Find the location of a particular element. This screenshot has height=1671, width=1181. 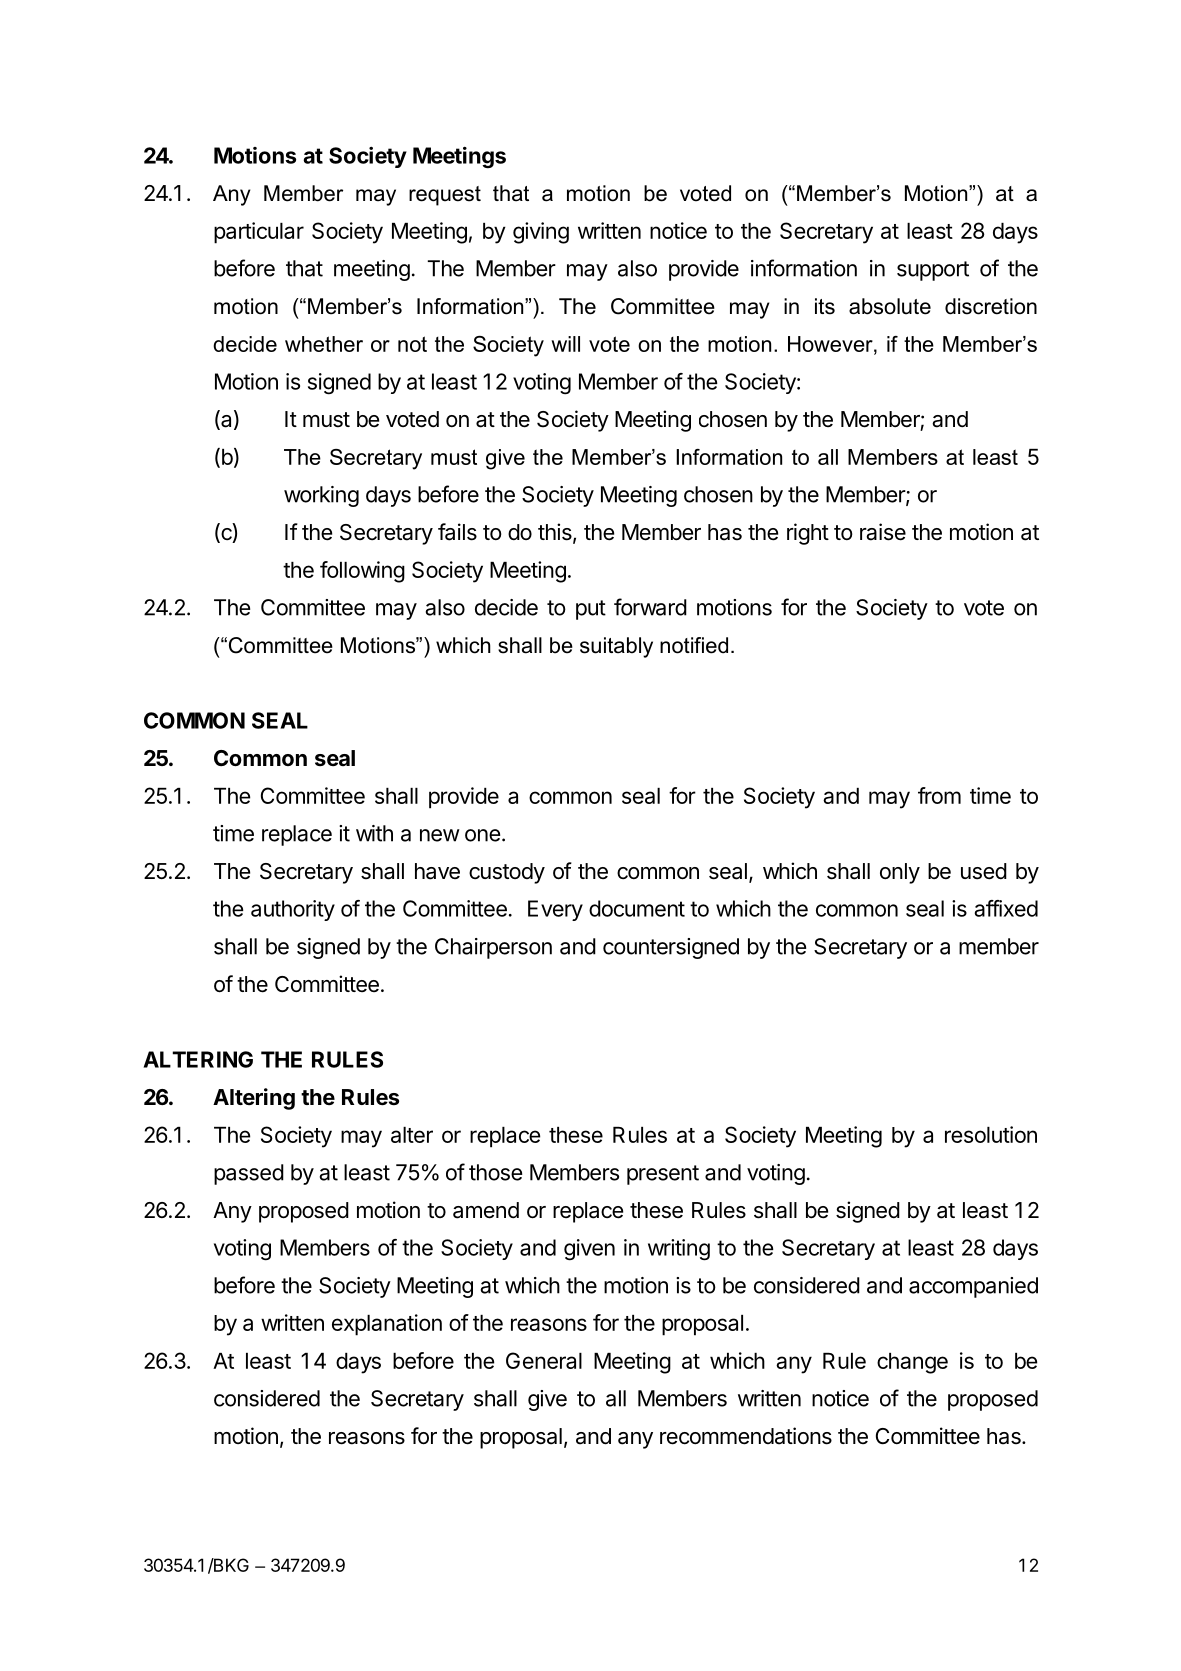

particular is located at coordinates (259, 233).
